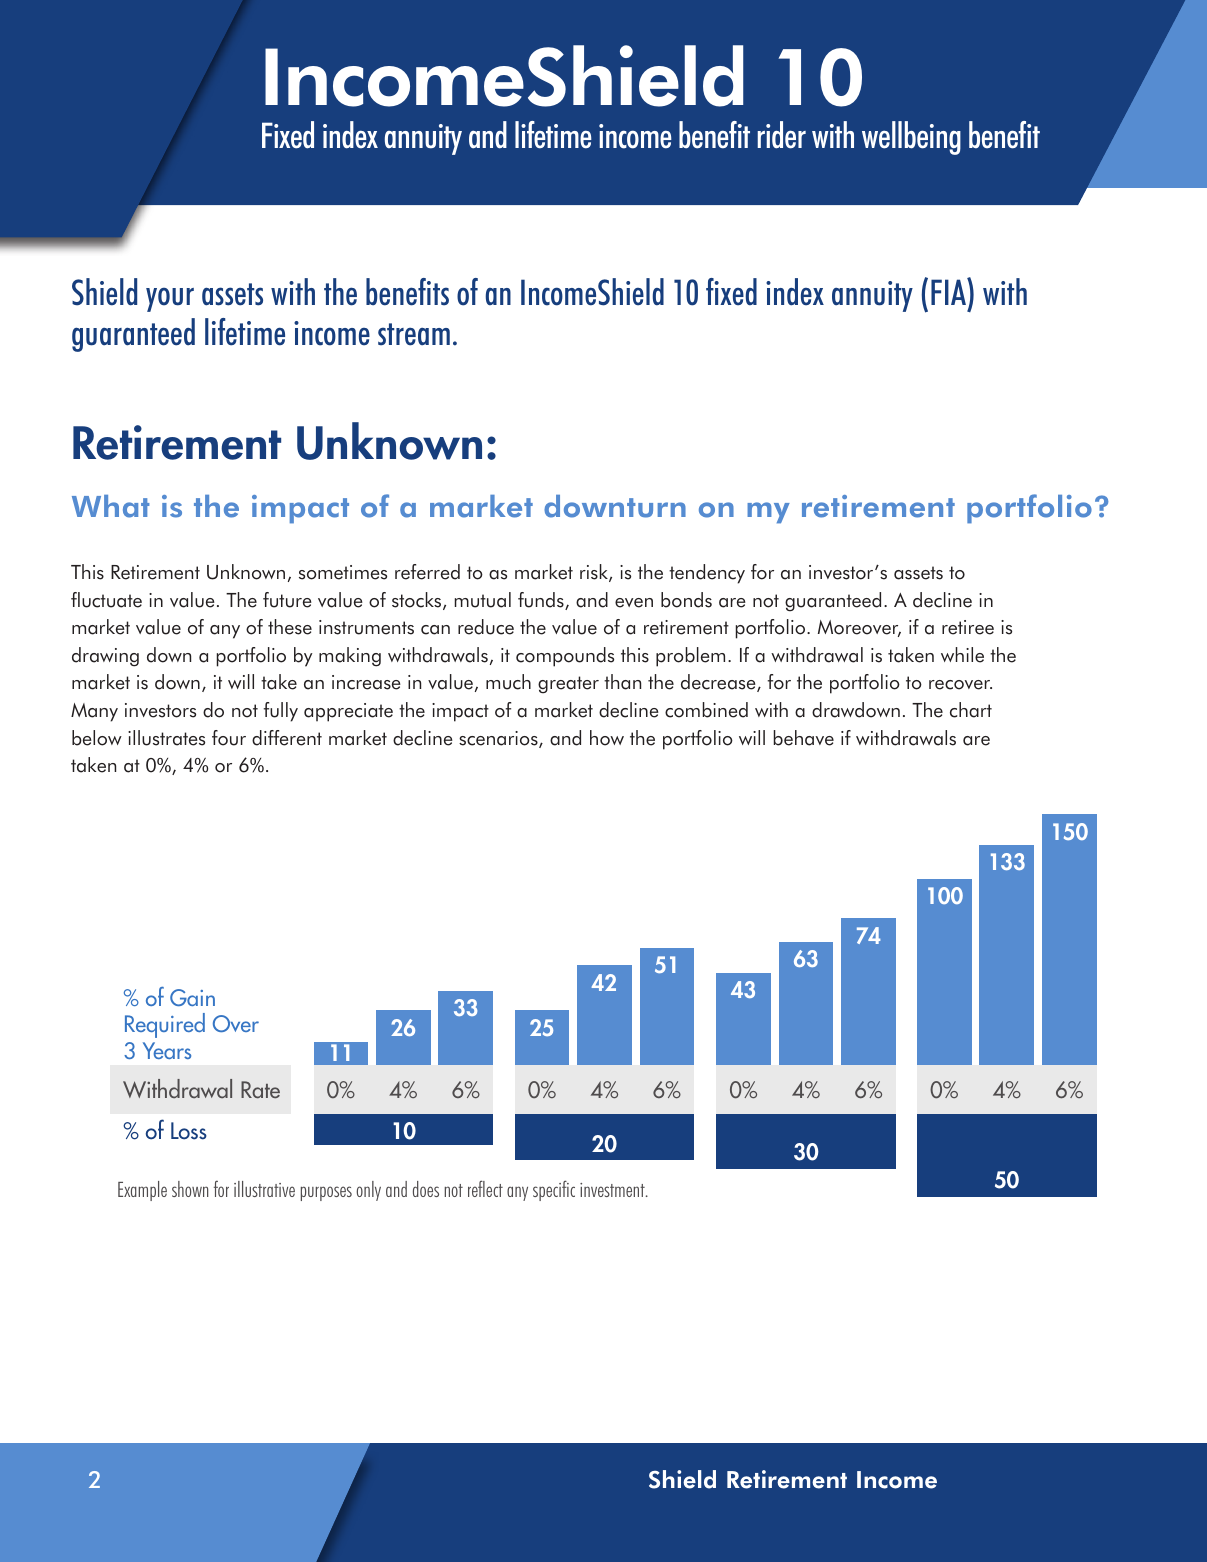  What do you see at coordinates (414, 334) in the image?
I see `stream` at bounding box center [414, 334].
